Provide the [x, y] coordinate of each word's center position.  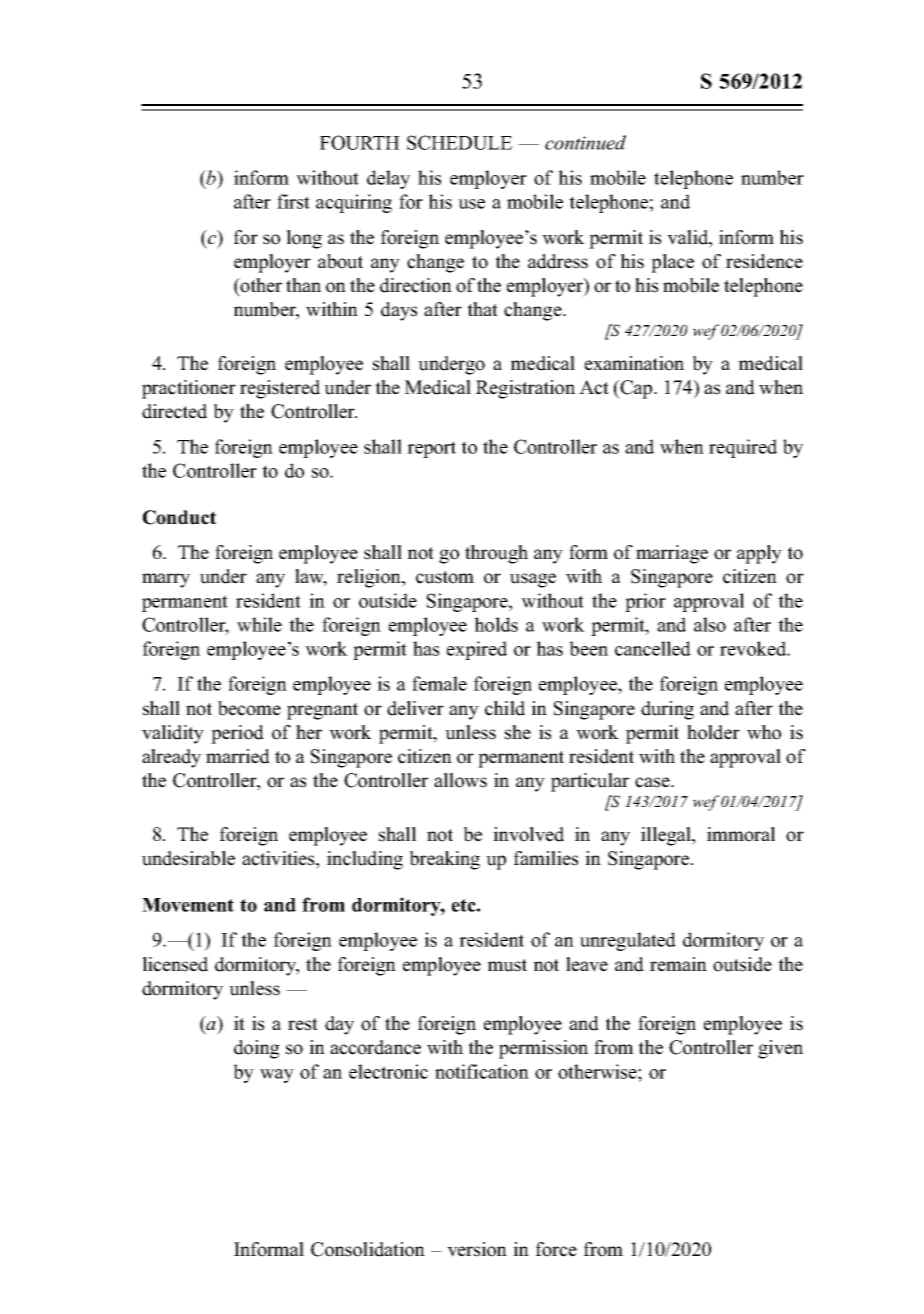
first [293, 201]
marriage [672, 554]
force [556, 1249]
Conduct [179, 517]
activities [279, 859]
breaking [445, 860]
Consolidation [368, 1249]
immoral [741, 834]
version [477, 1249]
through [496, 554]
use [471, 204]
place [672, 263]
